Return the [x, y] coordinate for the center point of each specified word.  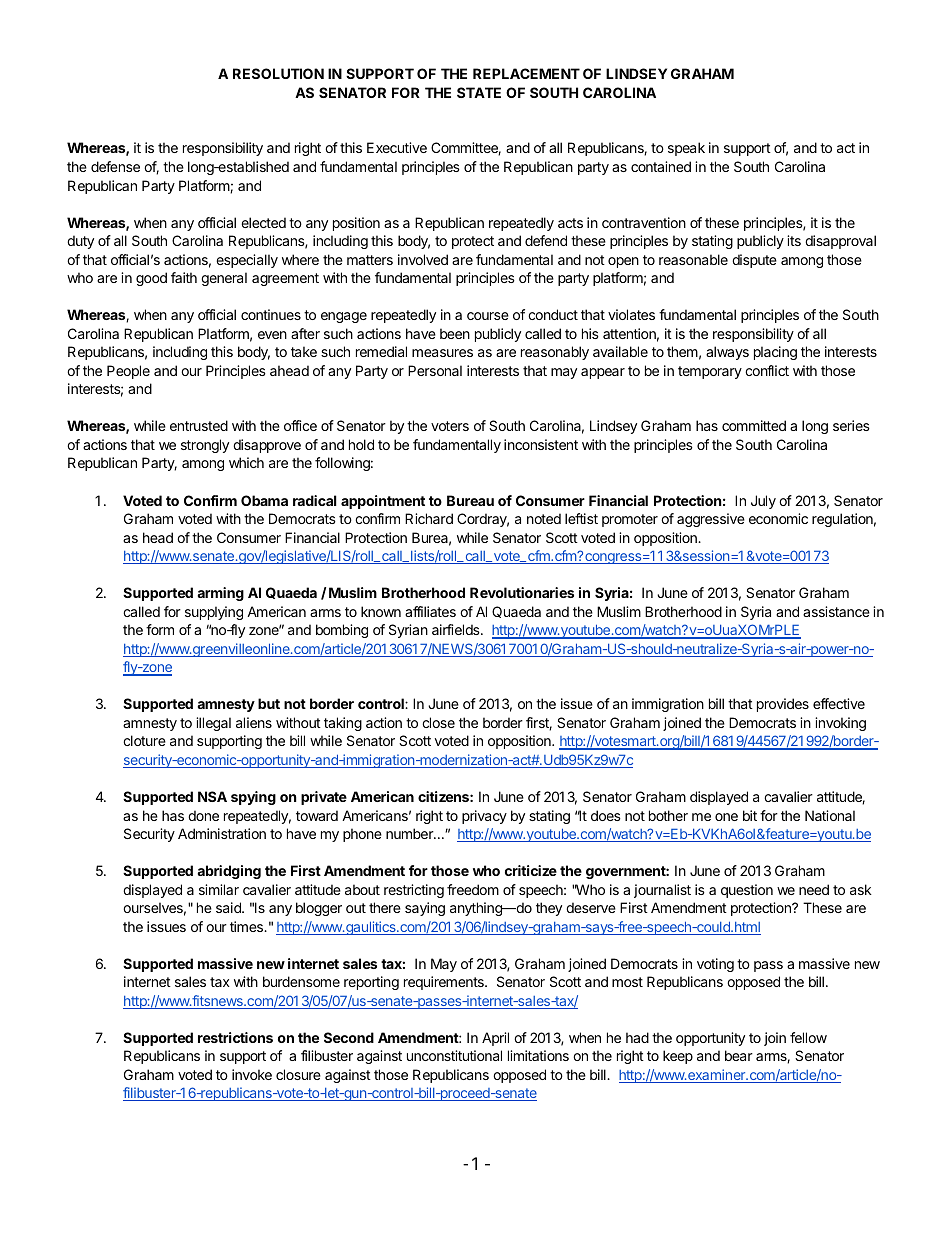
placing [775, 353]
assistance [836, 611]
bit [750, 815]
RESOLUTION [278, 73]
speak [686, 149]
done [203, 815]
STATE [479, 92]
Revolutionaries [522, 592]
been [455, 333]
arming [220, 594]
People [128, 372]
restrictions [235, 1037]
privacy [484, 817]
